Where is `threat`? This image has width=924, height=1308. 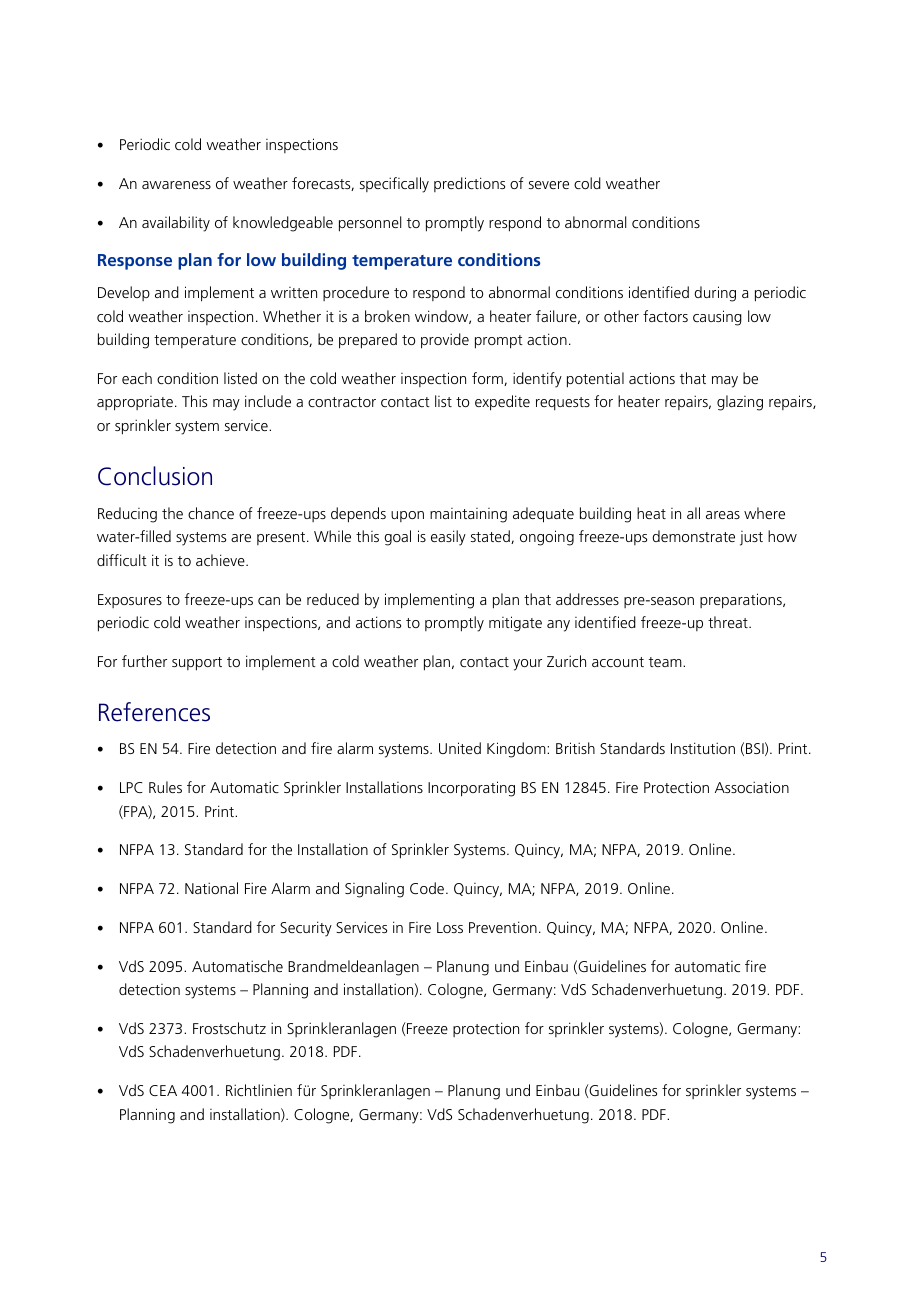
threat is located at coordinates (729, 622).
